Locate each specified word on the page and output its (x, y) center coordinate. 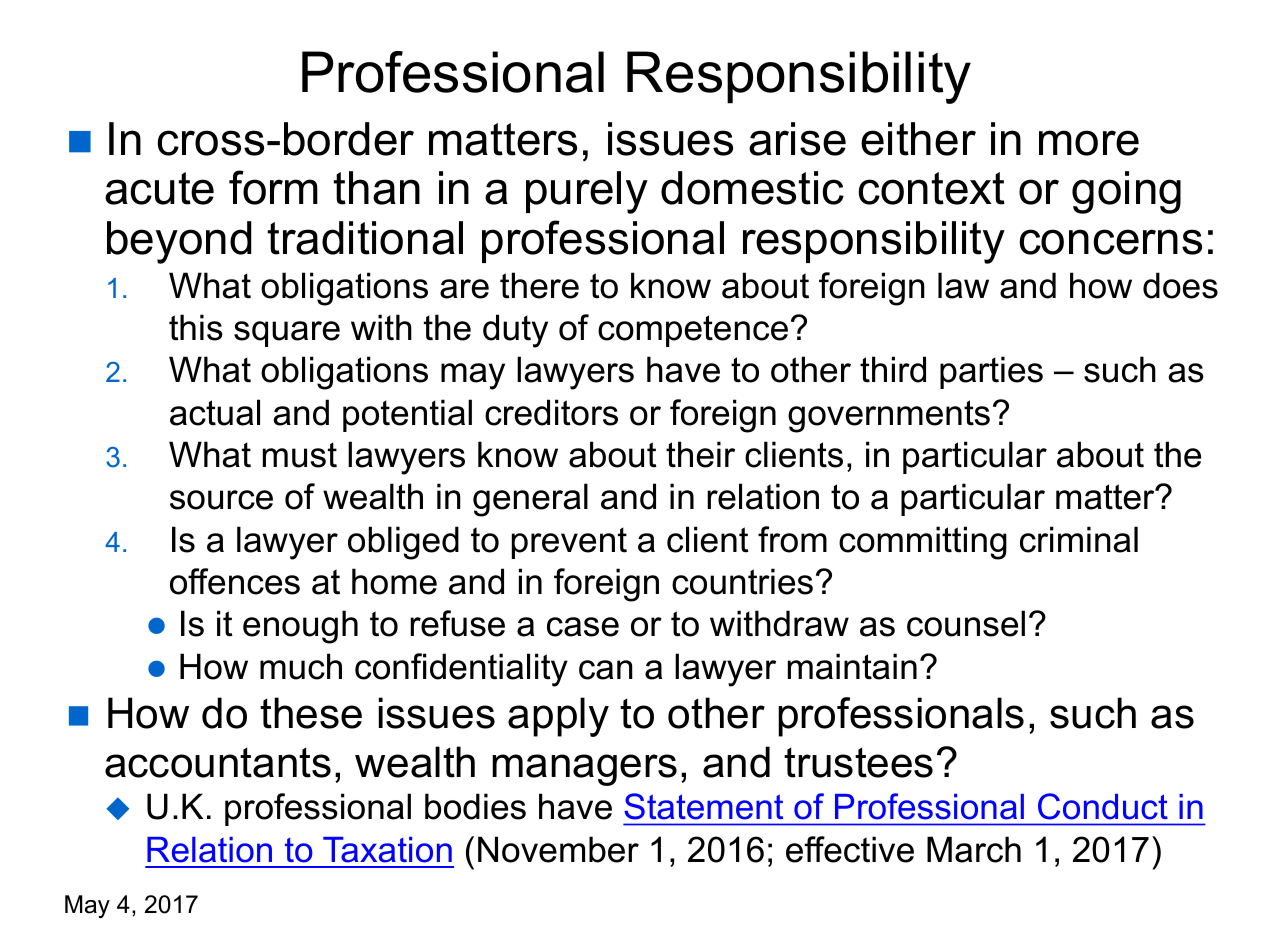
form (273, 187)
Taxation (387, 850)
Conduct (1103, 806)
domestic (752, 188)
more (1089, 143)
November (558, 849)
